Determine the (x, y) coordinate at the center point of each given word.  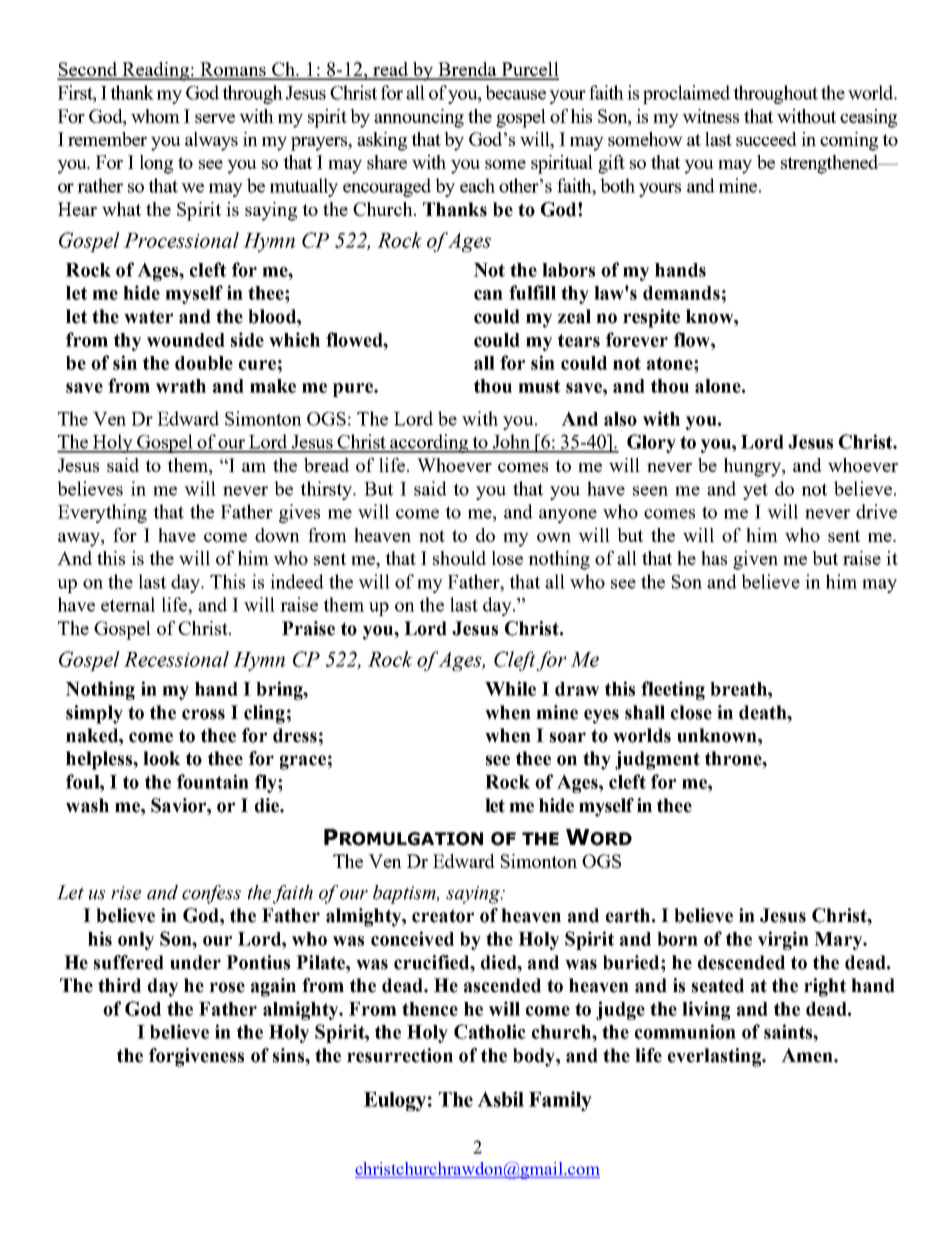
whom (155, 116)
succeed (766, 139)
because (516, 92)
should (459, 558)
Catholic (490, 1031)
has (714, 558)
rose (227, 987)
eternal (128, 604)
